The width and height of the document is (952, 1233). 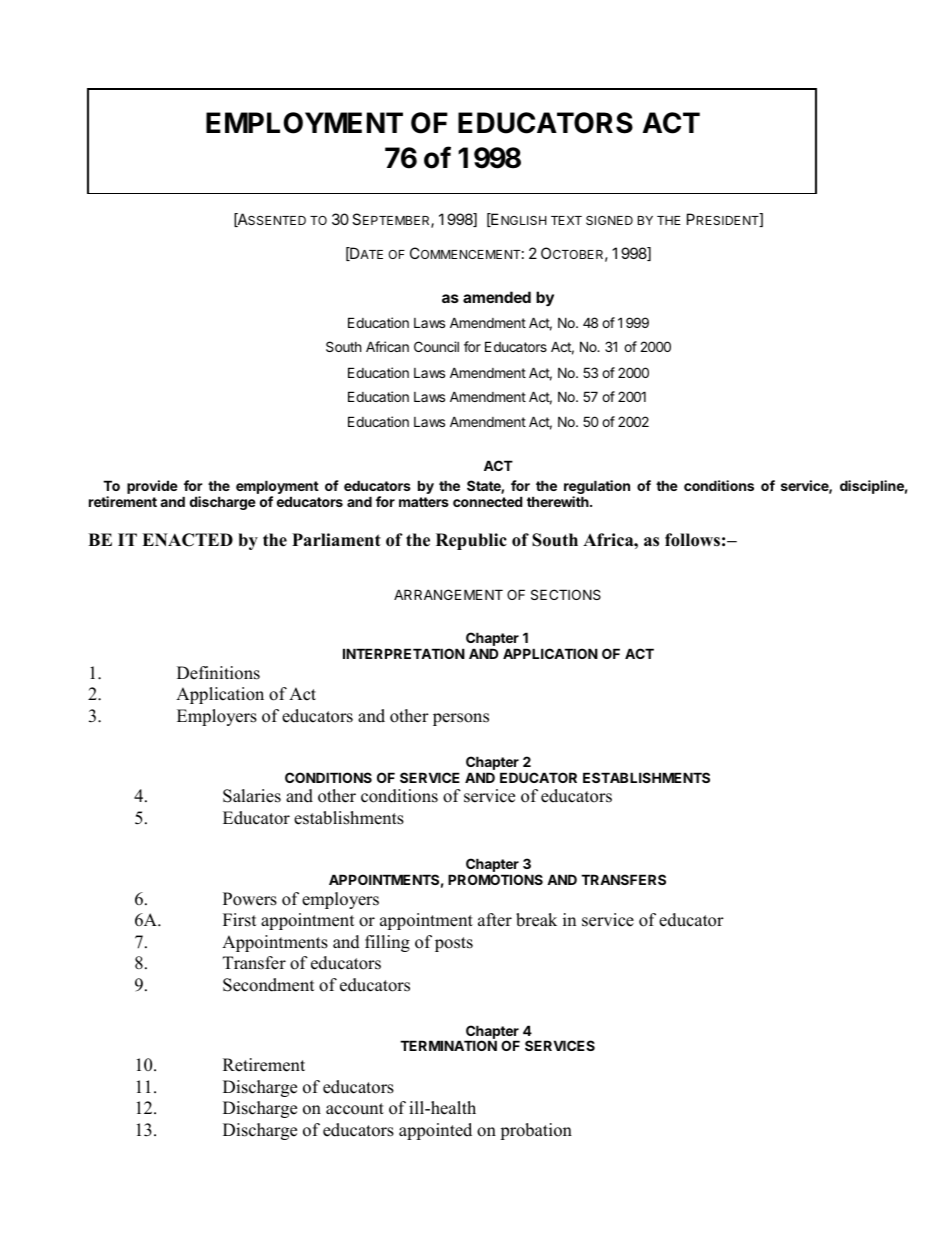 What do you see at coordinates (609, 220) in the document?
I see `SIGNED` at bounding box center [609, 220].
